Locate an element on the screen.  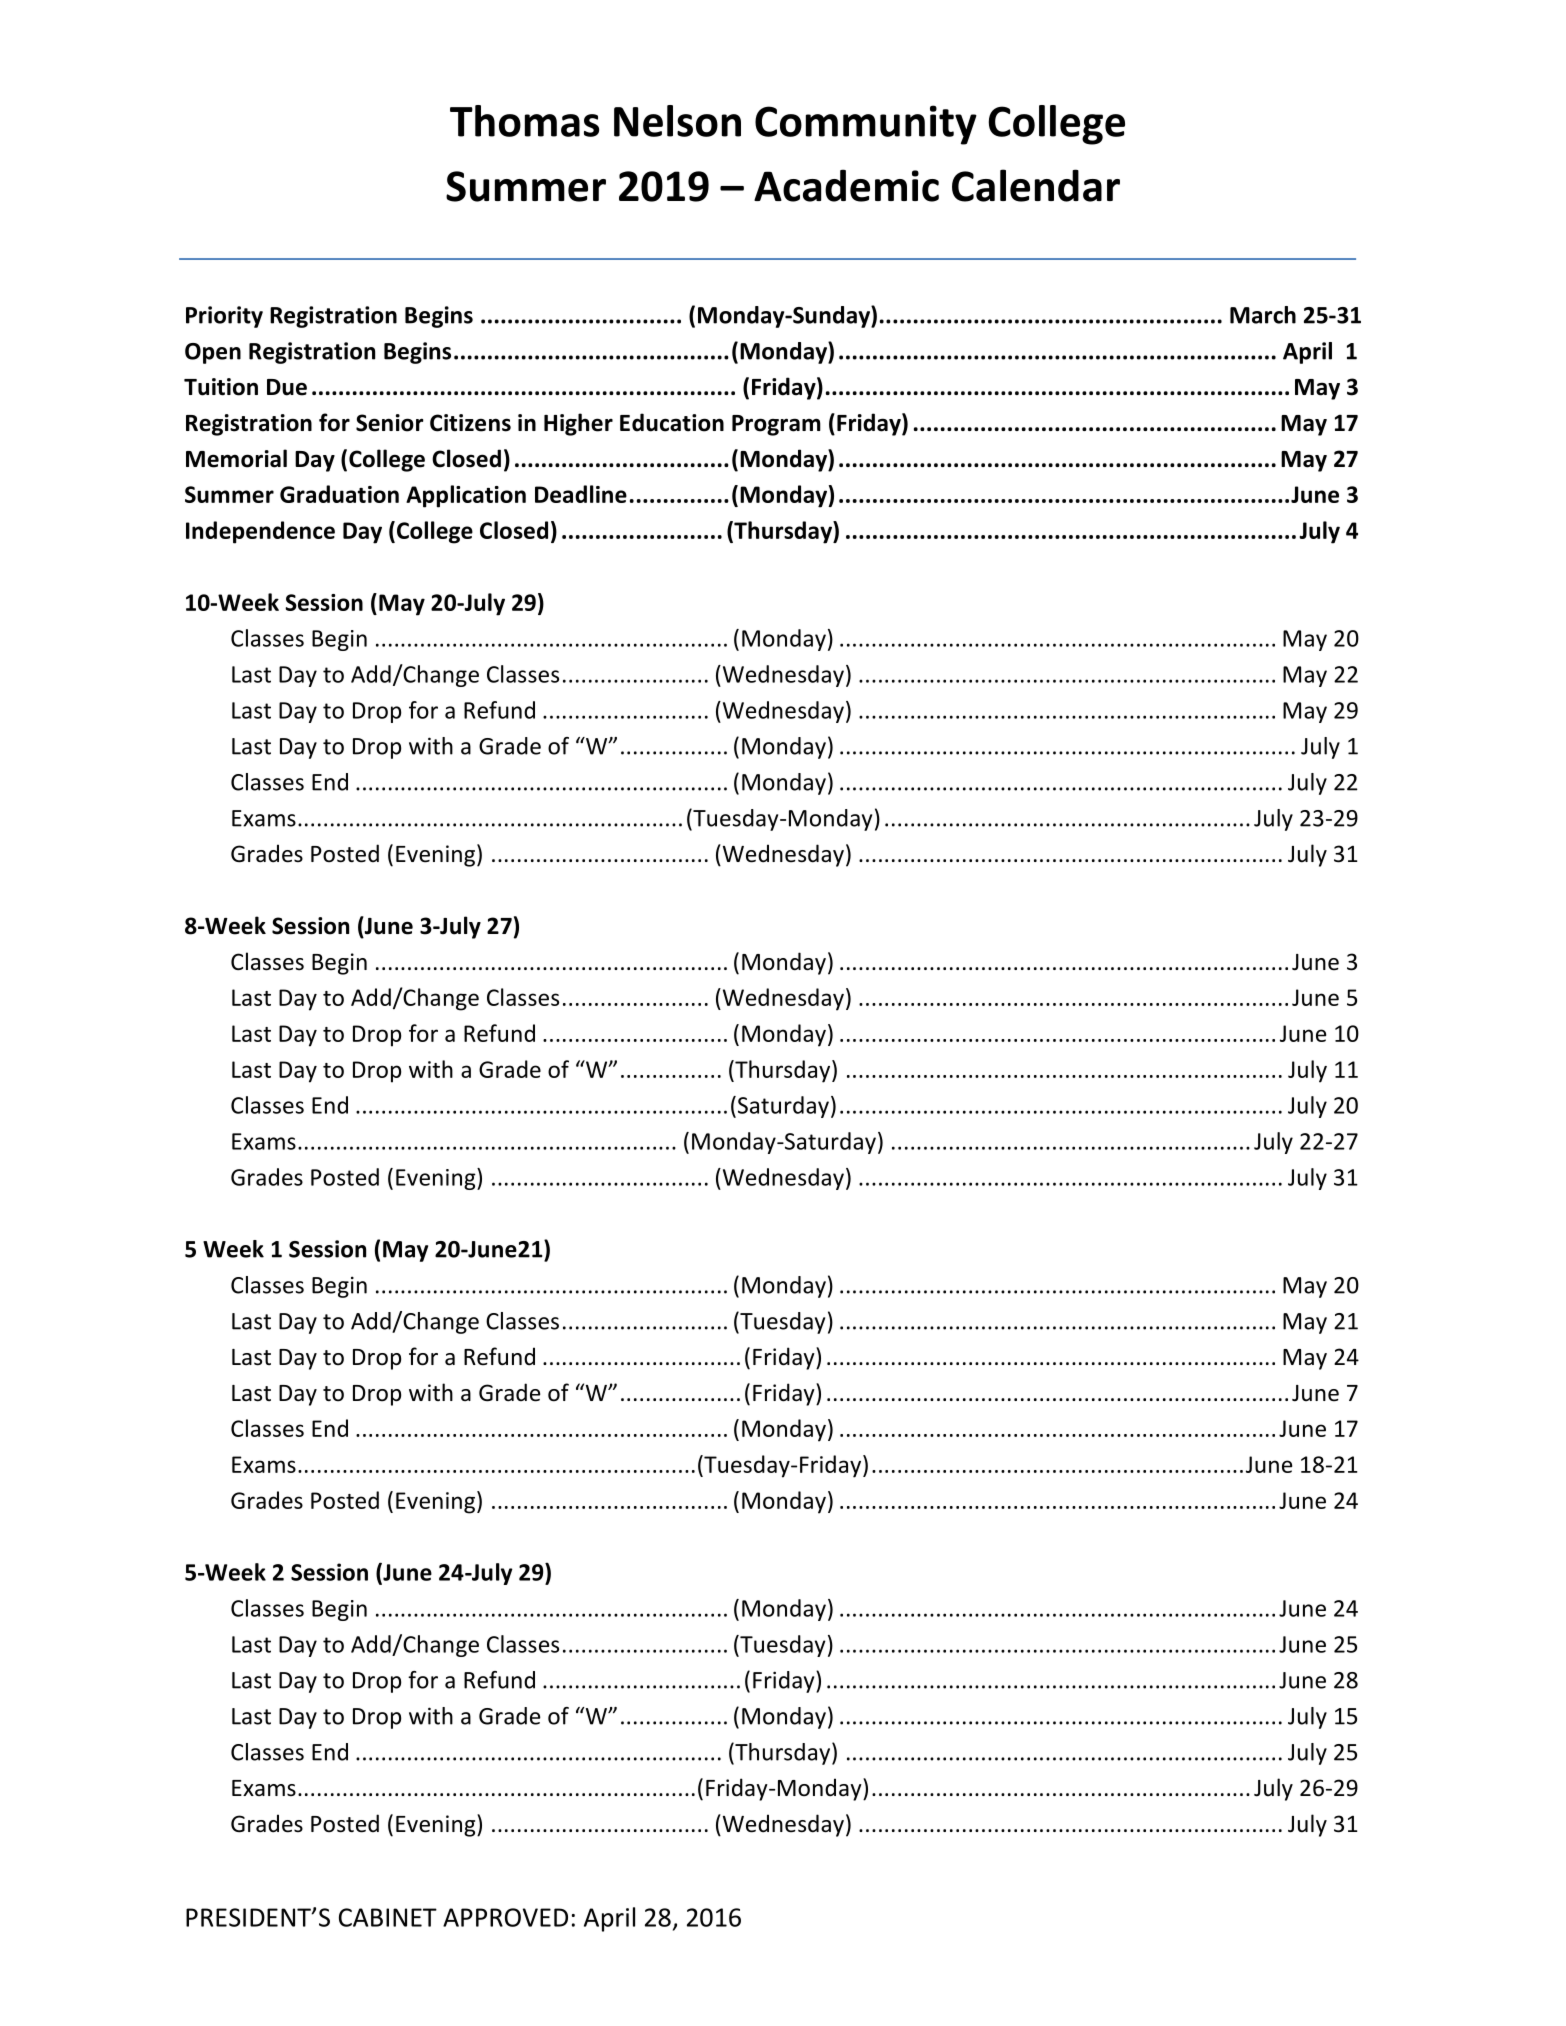
Thomas is located at coordinates (524, 121).
